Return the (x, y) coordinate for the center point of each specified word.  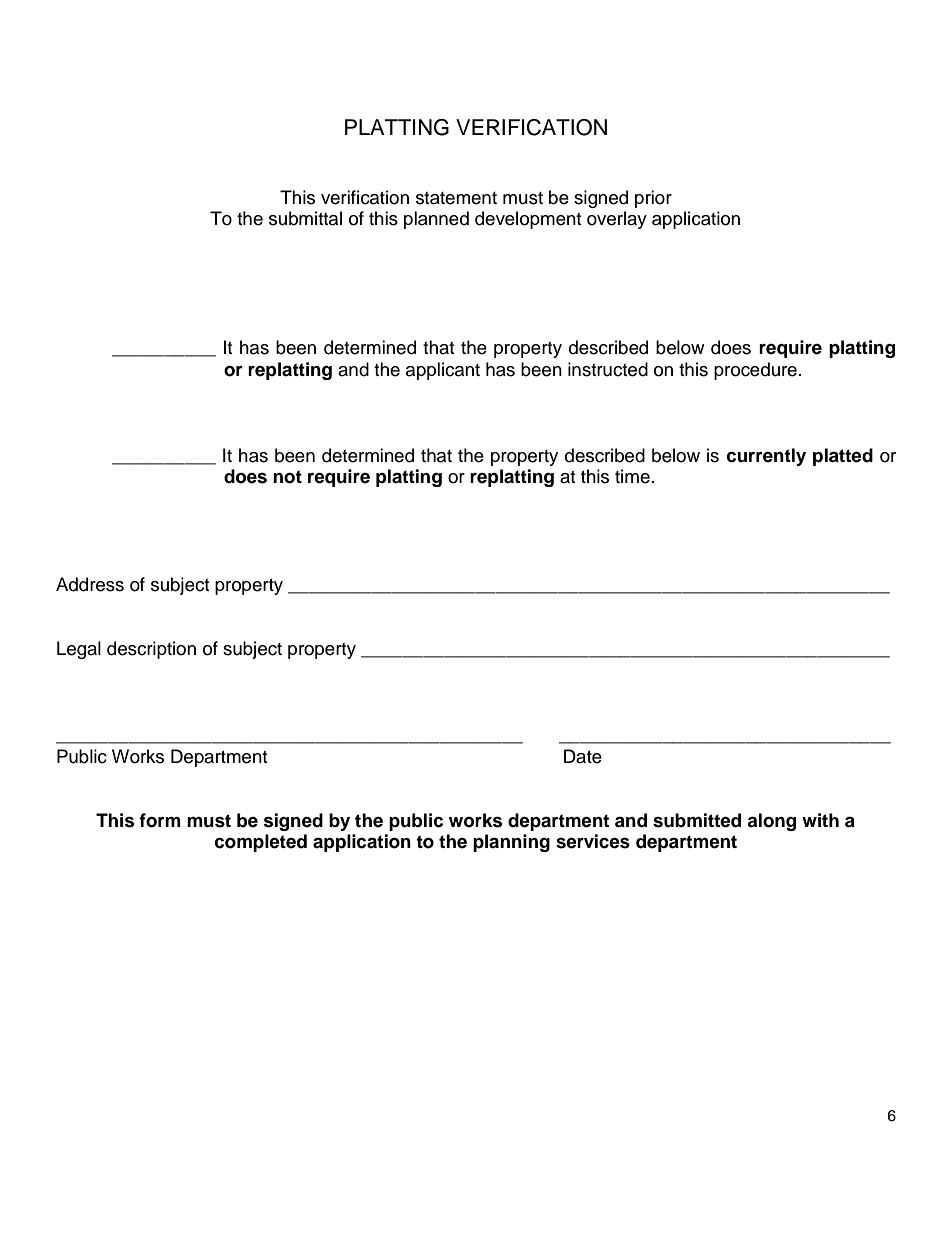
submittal (305, 218)
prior (653, 199)
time (632, 476)
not (287, 477)
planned (436, 220)
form (160, 820)
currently (766, 457)
